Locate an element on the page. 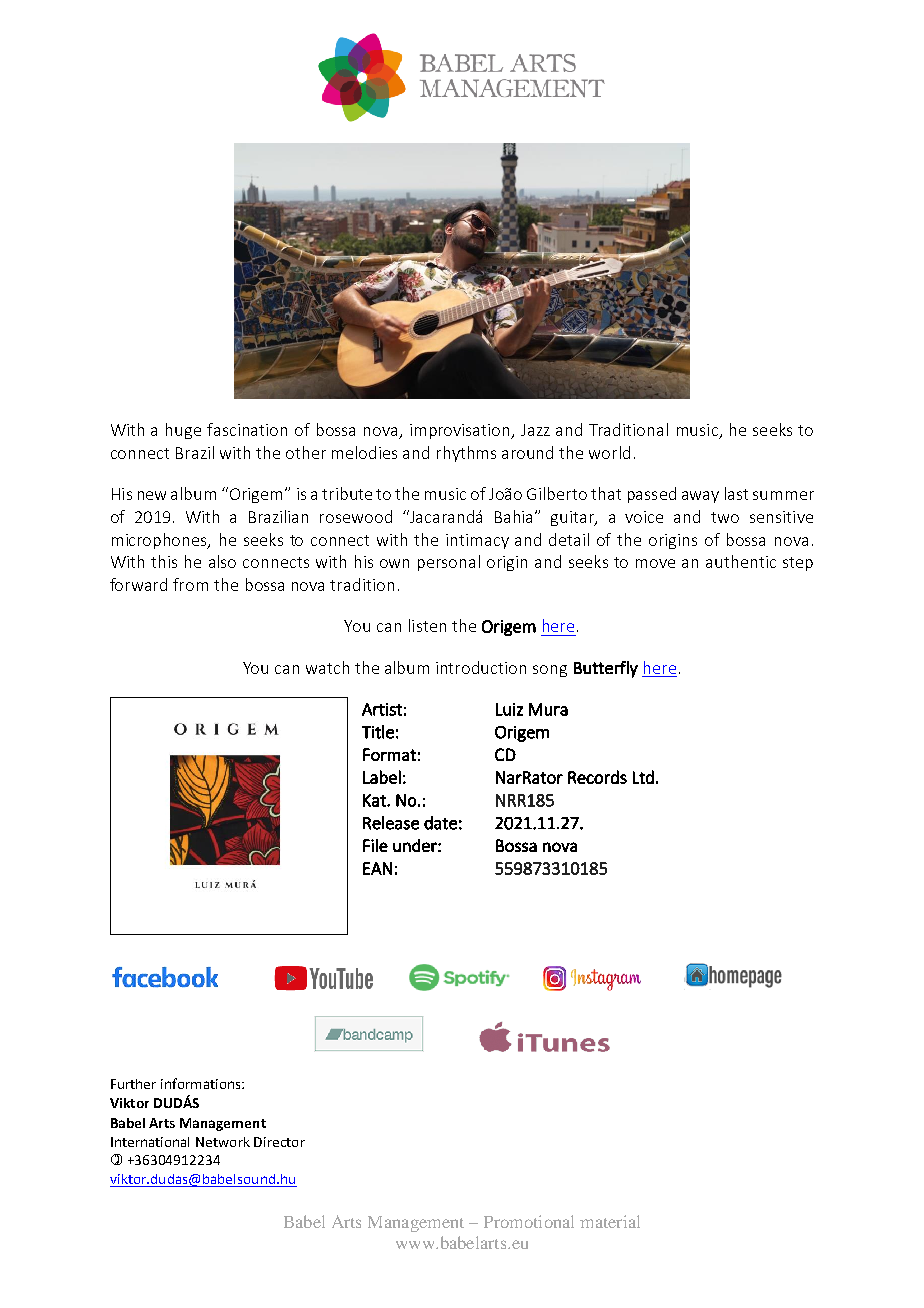 Image resolution: width=924 pixels, height=1308 pixels. date is located at coordinates (440, 823).
